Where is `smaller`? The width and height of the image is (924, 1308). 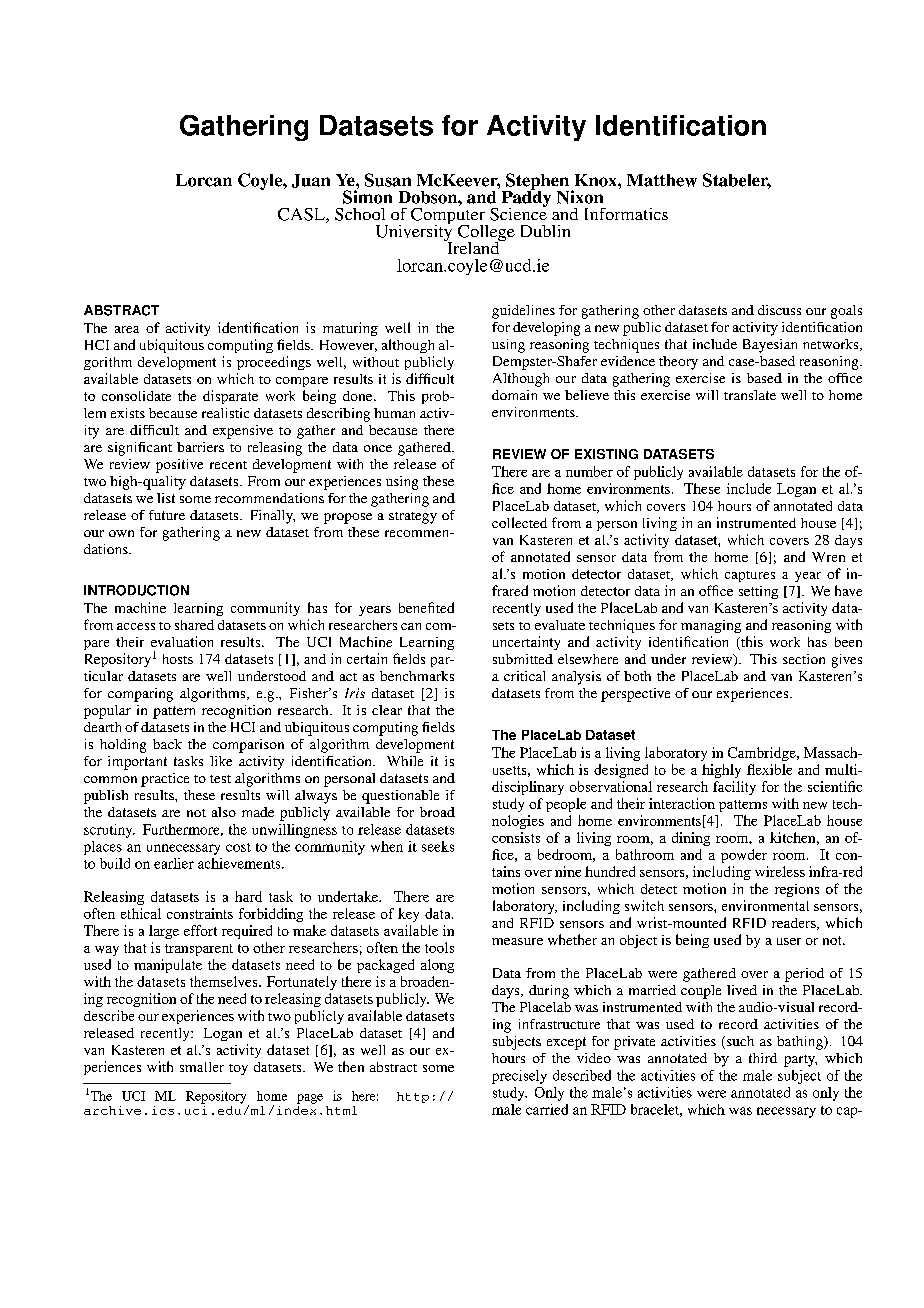 smaller is located at coordinates (202, 1067).
